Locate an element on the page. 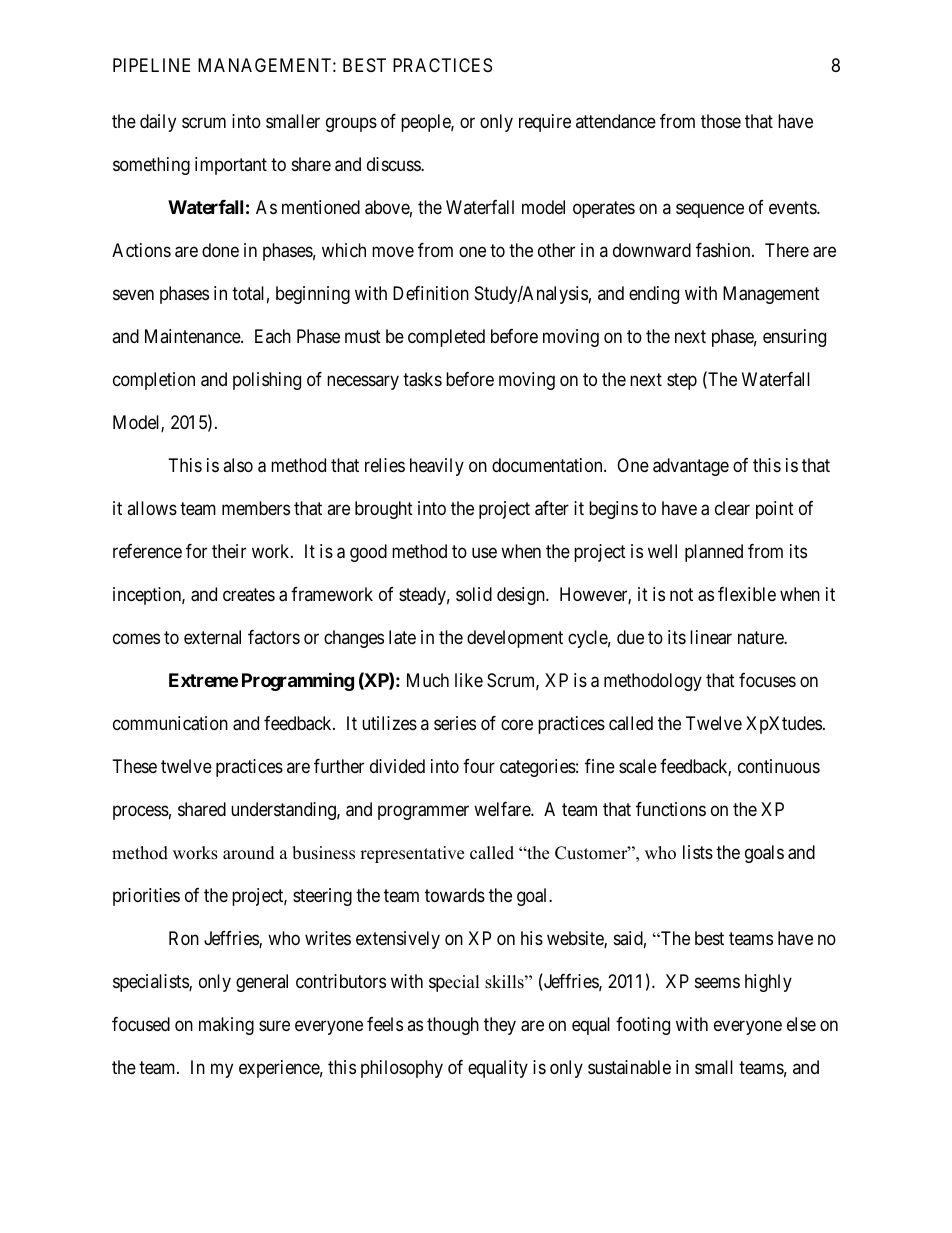 This image has width=952, height=1233. fashion is located at coordinates (724, 250).
